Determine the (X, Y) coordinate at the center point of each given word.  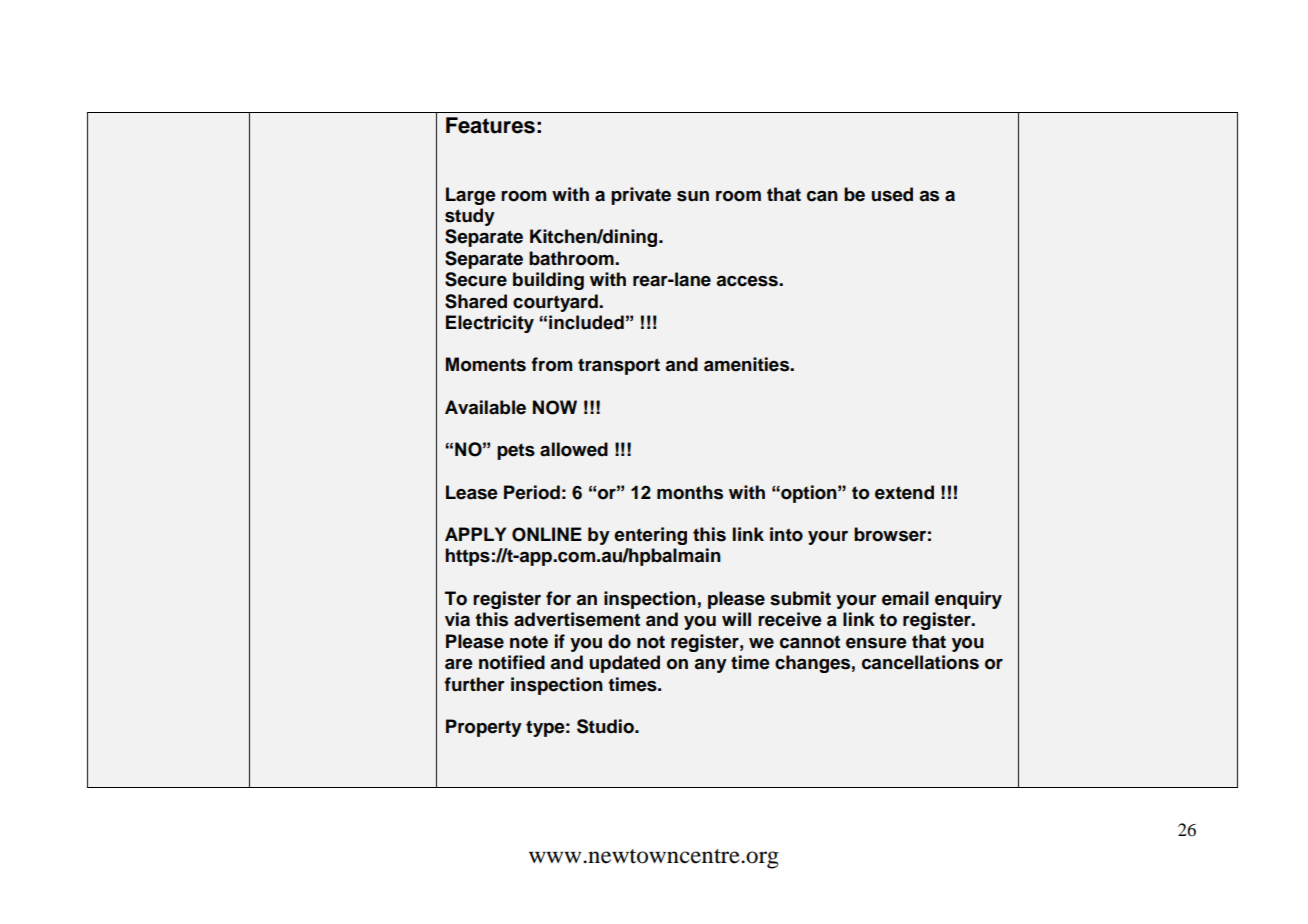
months (690, 492)
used (892, 194)
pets (516, 451)
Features (490, 125)
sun (693, 196)
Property (484, 728)
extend (904, 492)
